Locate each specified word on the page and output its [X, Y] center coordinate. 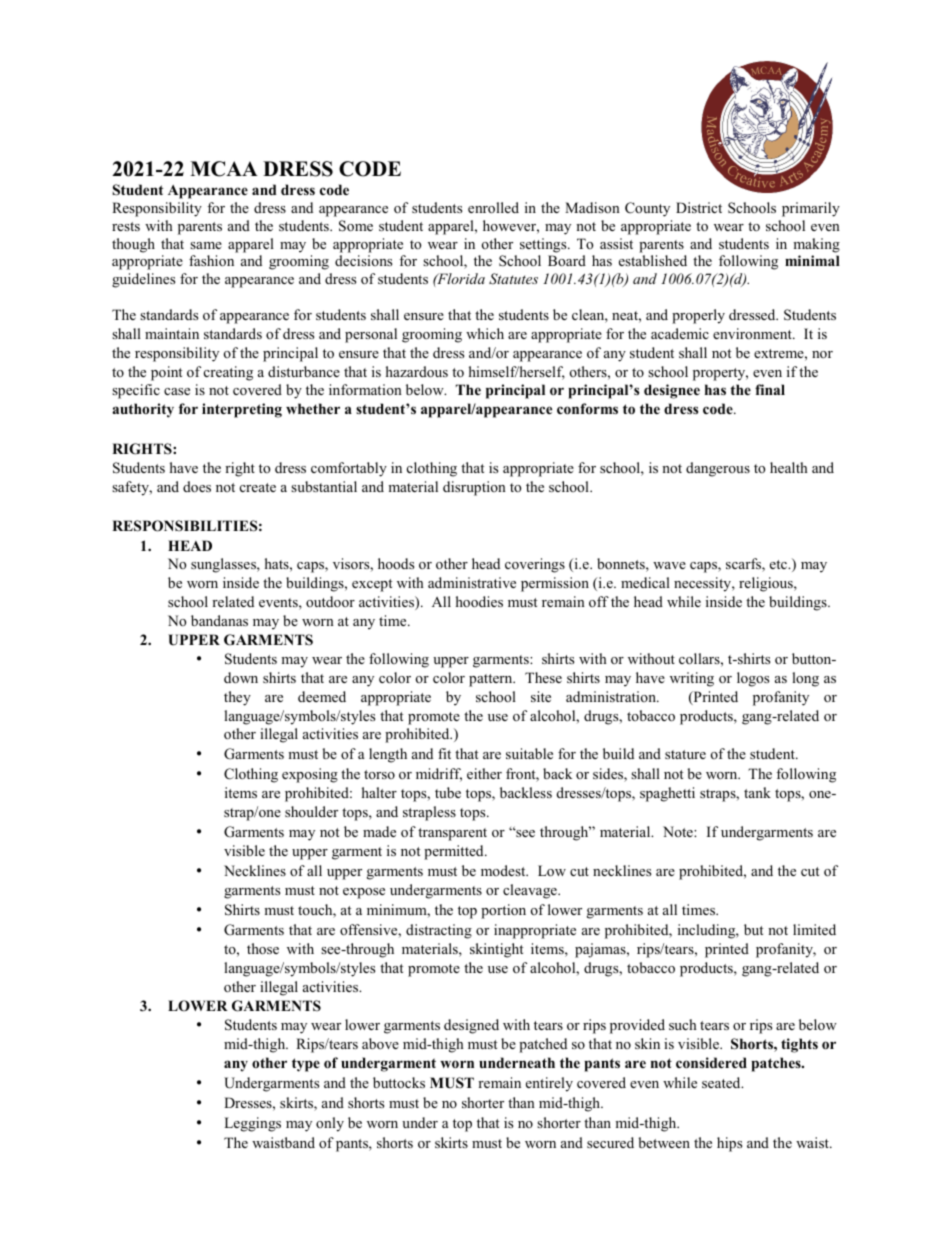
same [206, 245]
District [699, 207]
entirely [549, 1084]
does [197, 486]
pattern [492, 680]
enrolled [493, 207]
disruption [474, 488]
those [263, 948]
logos [753, 679]
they [237, 698]
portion [503, 911]
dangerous [718, 469]
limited [814, 929]
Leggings [252, 1124]
